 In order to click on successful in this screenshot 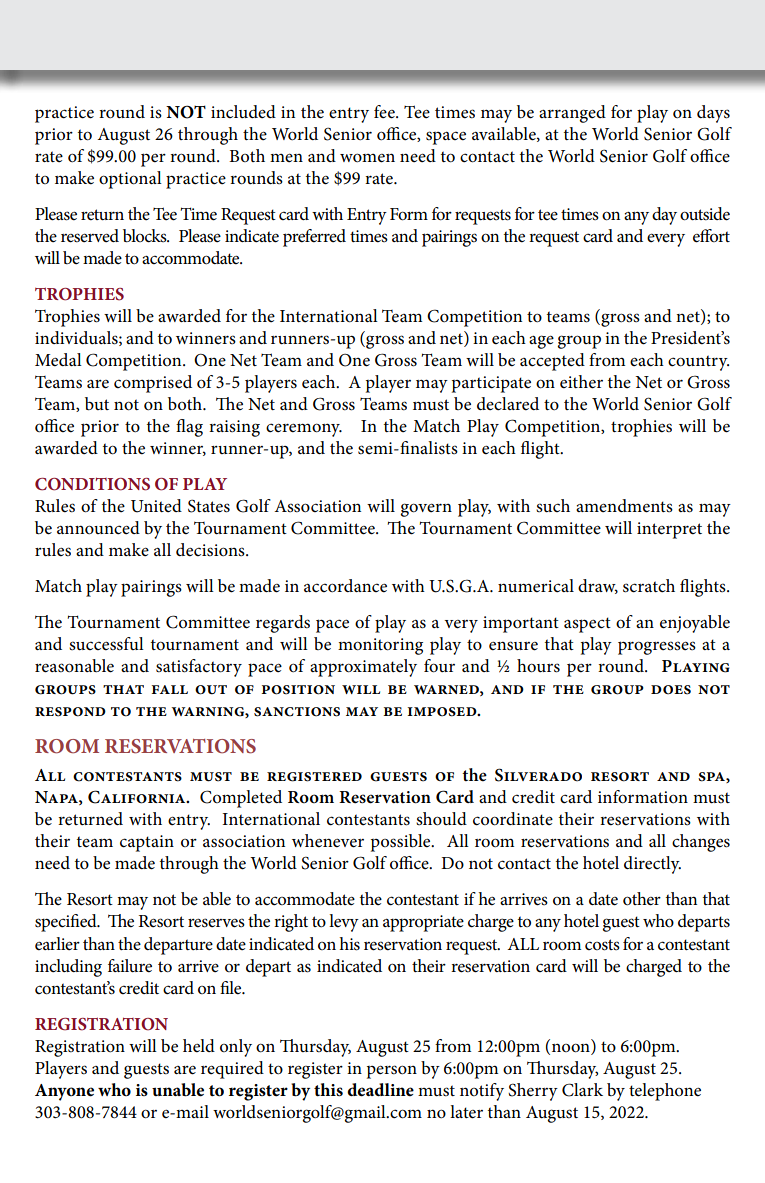, I will do `click(106, 644)`.
